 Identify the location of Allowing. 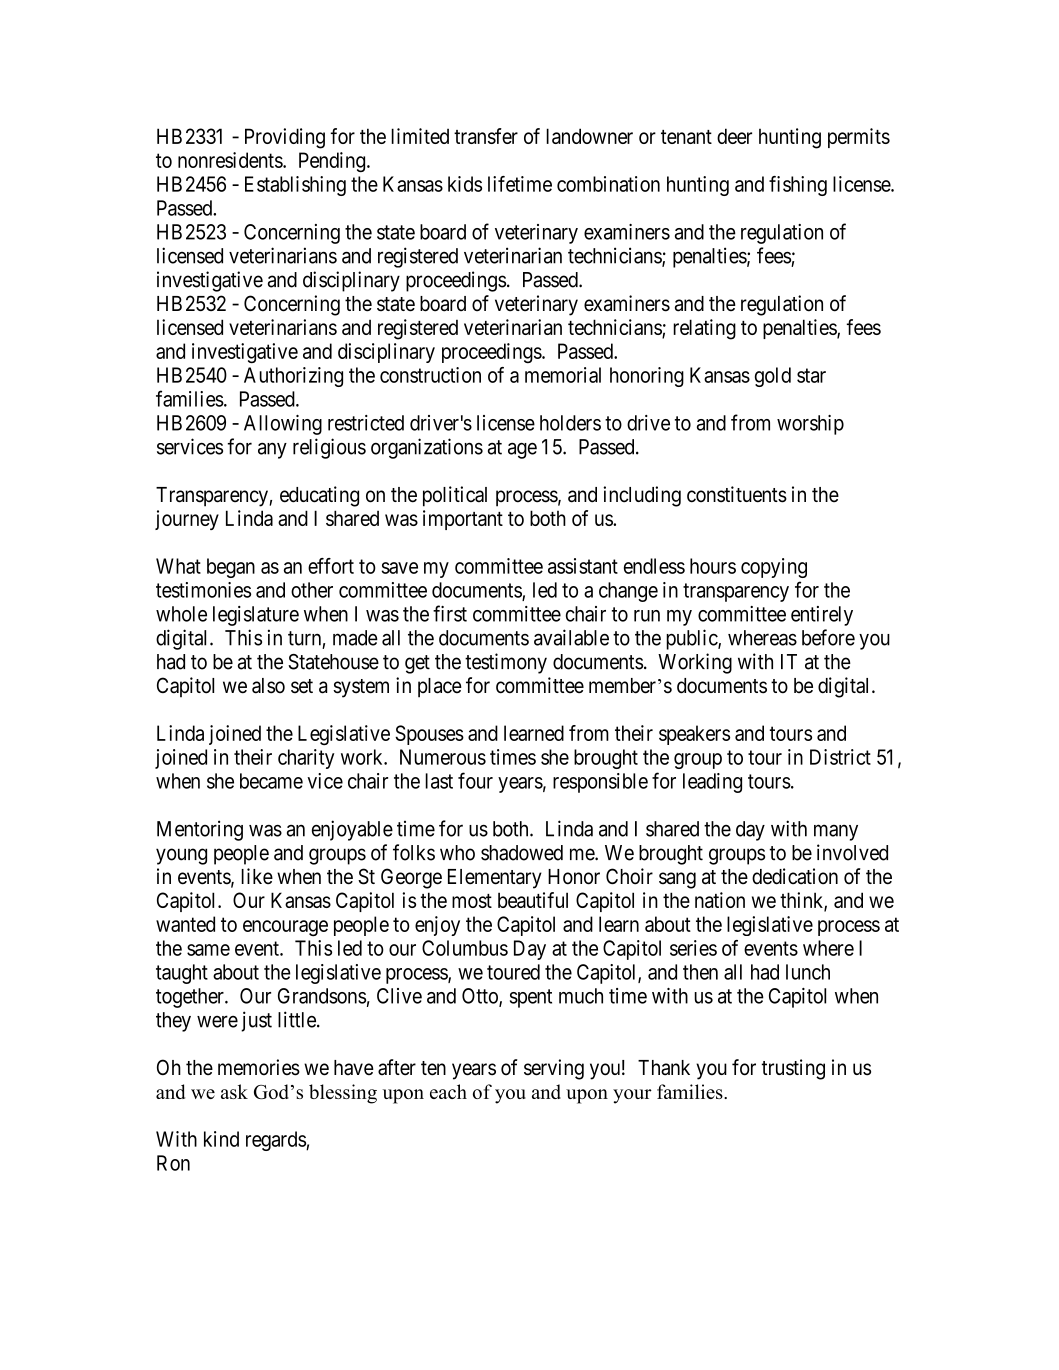
(283, 425).
